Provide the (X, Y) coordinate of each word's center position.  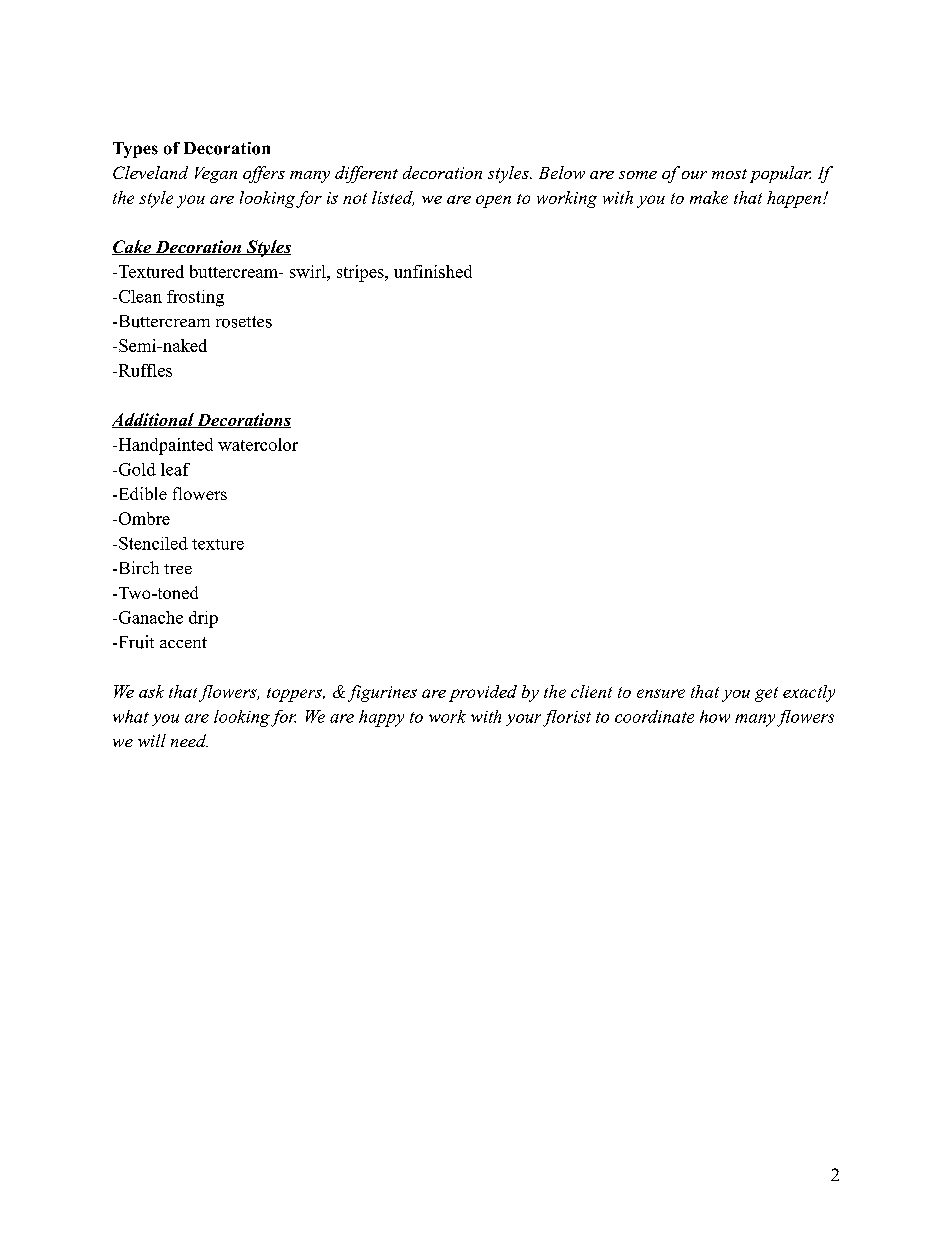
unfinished (433, 271)
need (189, 740)
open (493, 201)
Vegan (216, 175)
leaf (175, 469)
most (729, 174)
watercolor (258, 444)
